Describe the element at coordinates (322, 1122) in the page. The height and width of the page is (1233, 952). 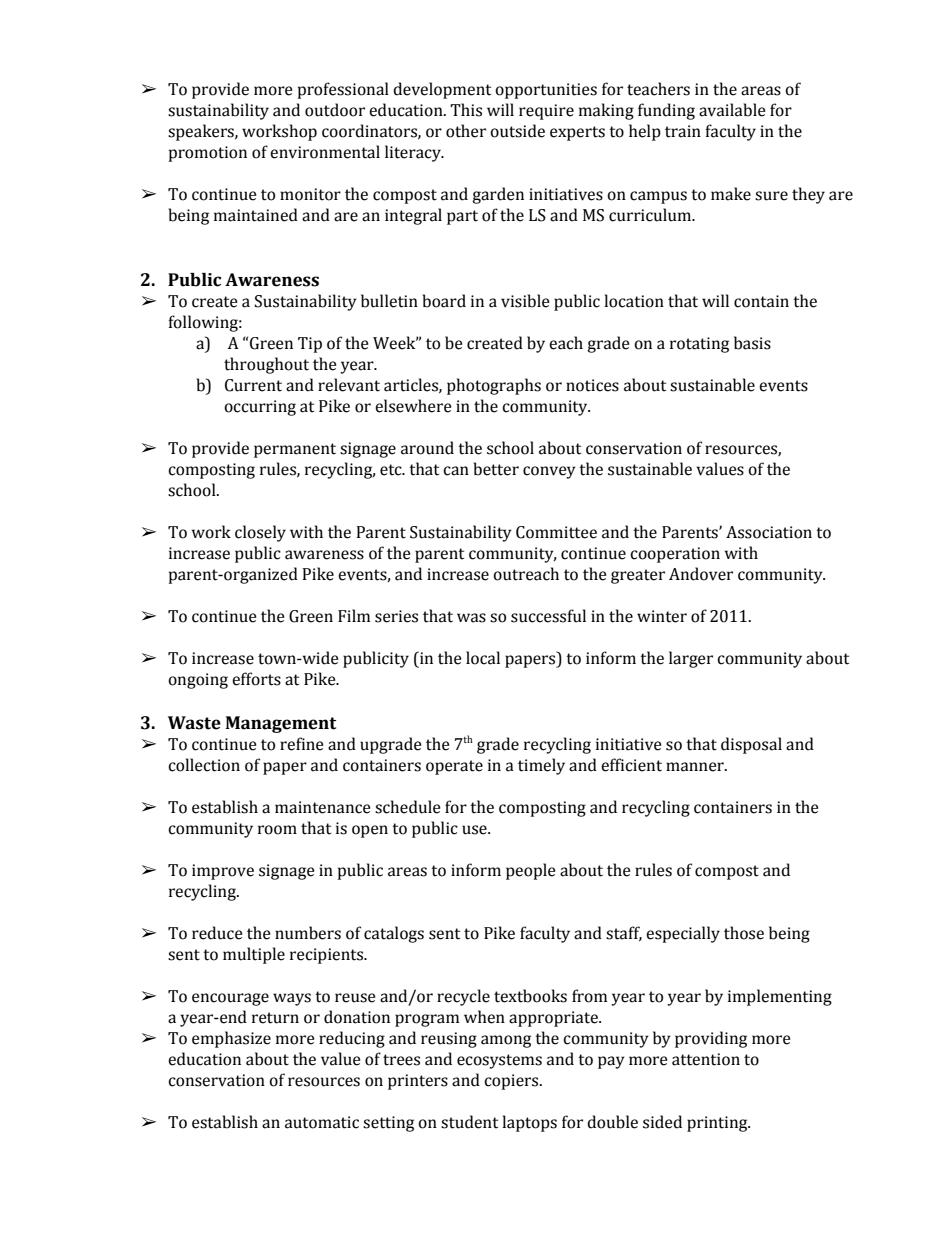
I see `automatic` at that location.
